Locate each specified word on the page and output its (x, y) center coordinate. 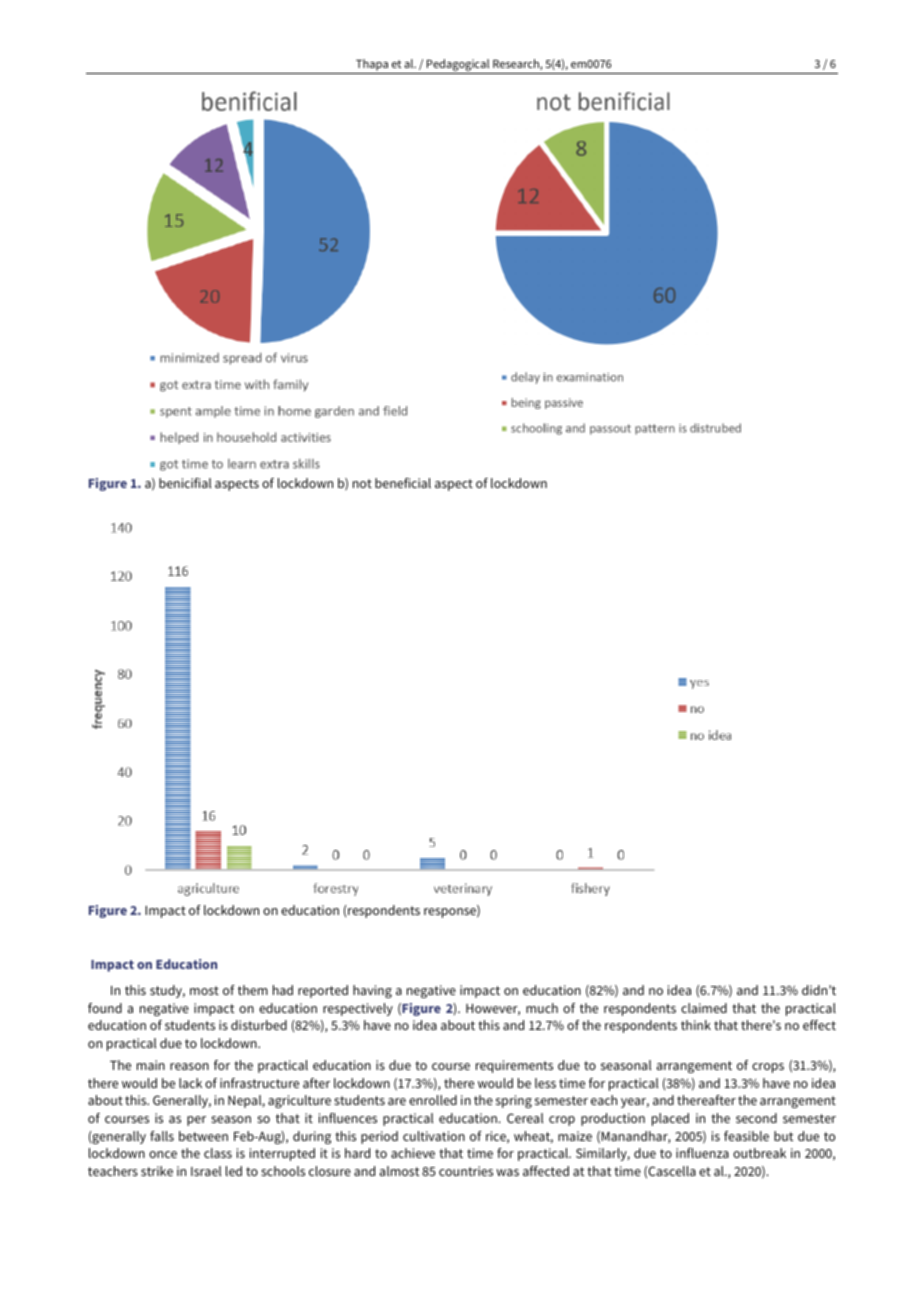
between (203, 1136)
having (372, 991)
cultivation (434, 1136)
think (696, 1025)
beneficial (403, 483)
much (542, 1008)
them (253, 990)
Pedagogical (458, 65)
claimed (704, 1008)
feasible (746, 1136)
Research (517, 64)
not (362, 483)
